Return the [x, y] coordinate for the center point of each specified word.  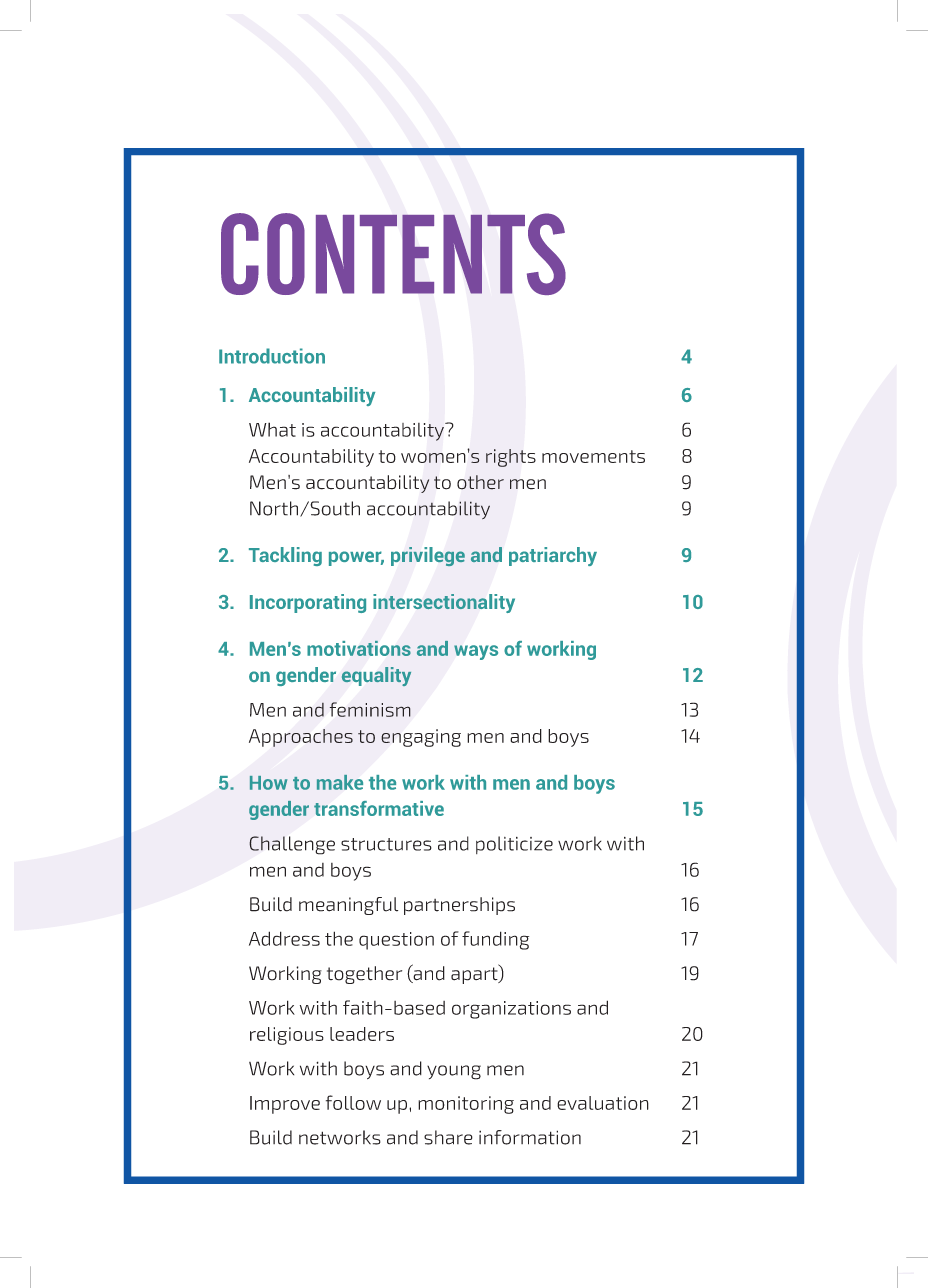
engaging [421, 738]
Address [284, 938]
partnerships [459, 906]
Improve [285, 1105]
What [272, 429]
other [480, 482]
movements [593, 456]
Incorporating [308, 603]
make [340, 782]
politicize [514, 845]
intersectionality [444, 603]
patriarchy [553, 556]
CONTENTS [393, 254]
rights [511, 458]
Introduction [272, 356]
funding [495, 940]
